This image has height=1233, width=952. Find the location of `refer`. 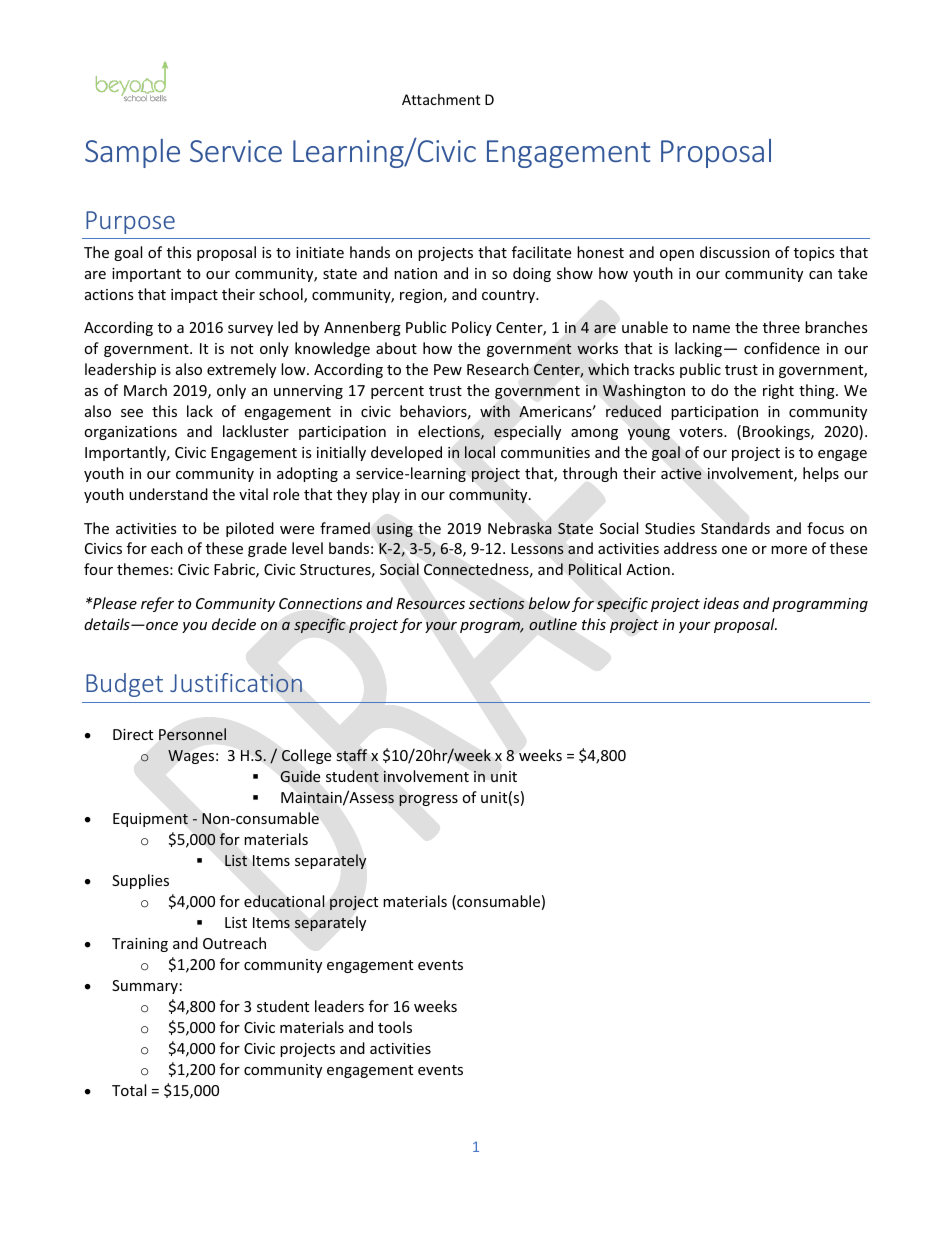

refer is located at coordinates (157, 604).
